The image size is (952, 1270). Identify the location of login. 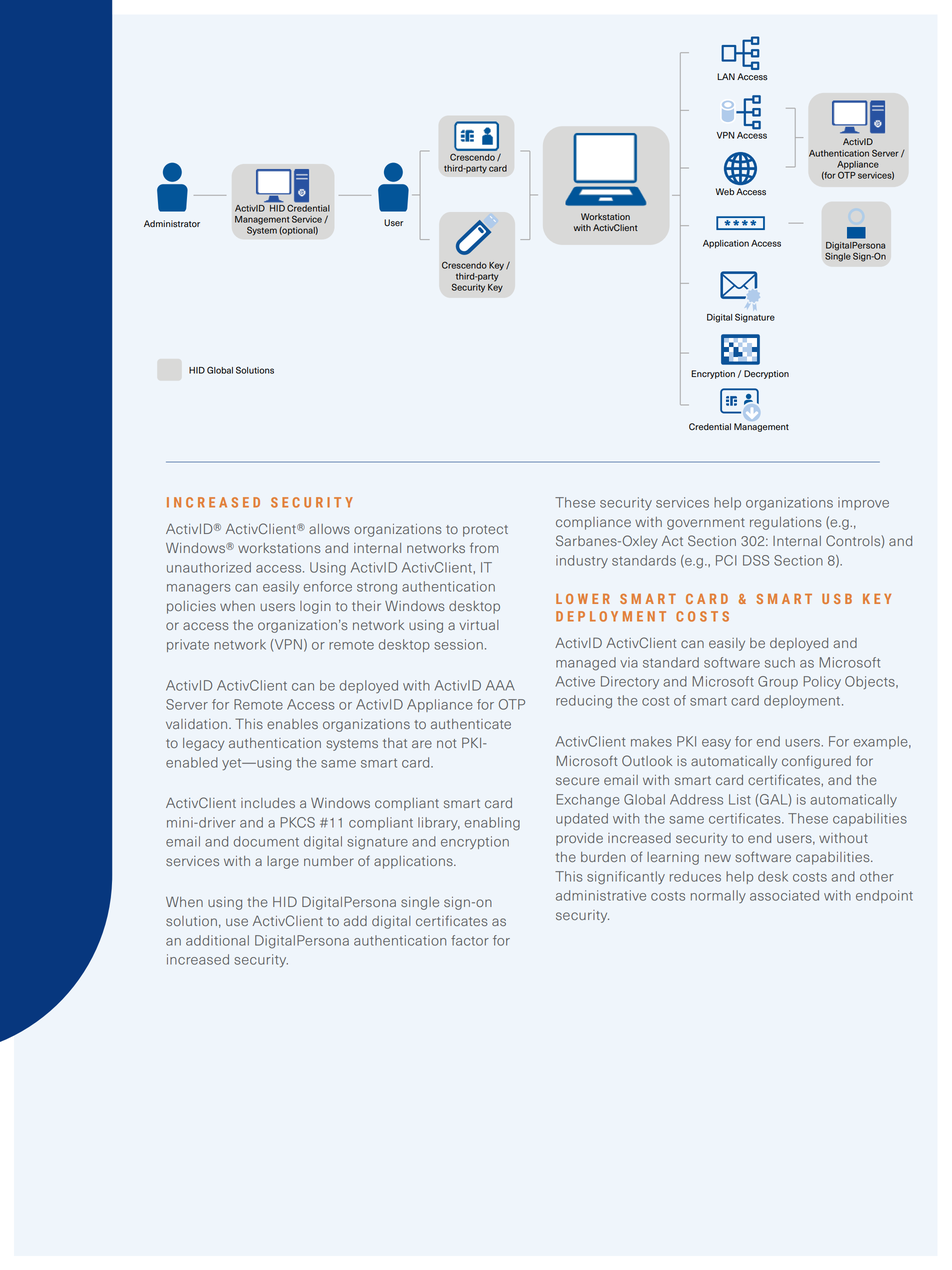
(315, 607).
